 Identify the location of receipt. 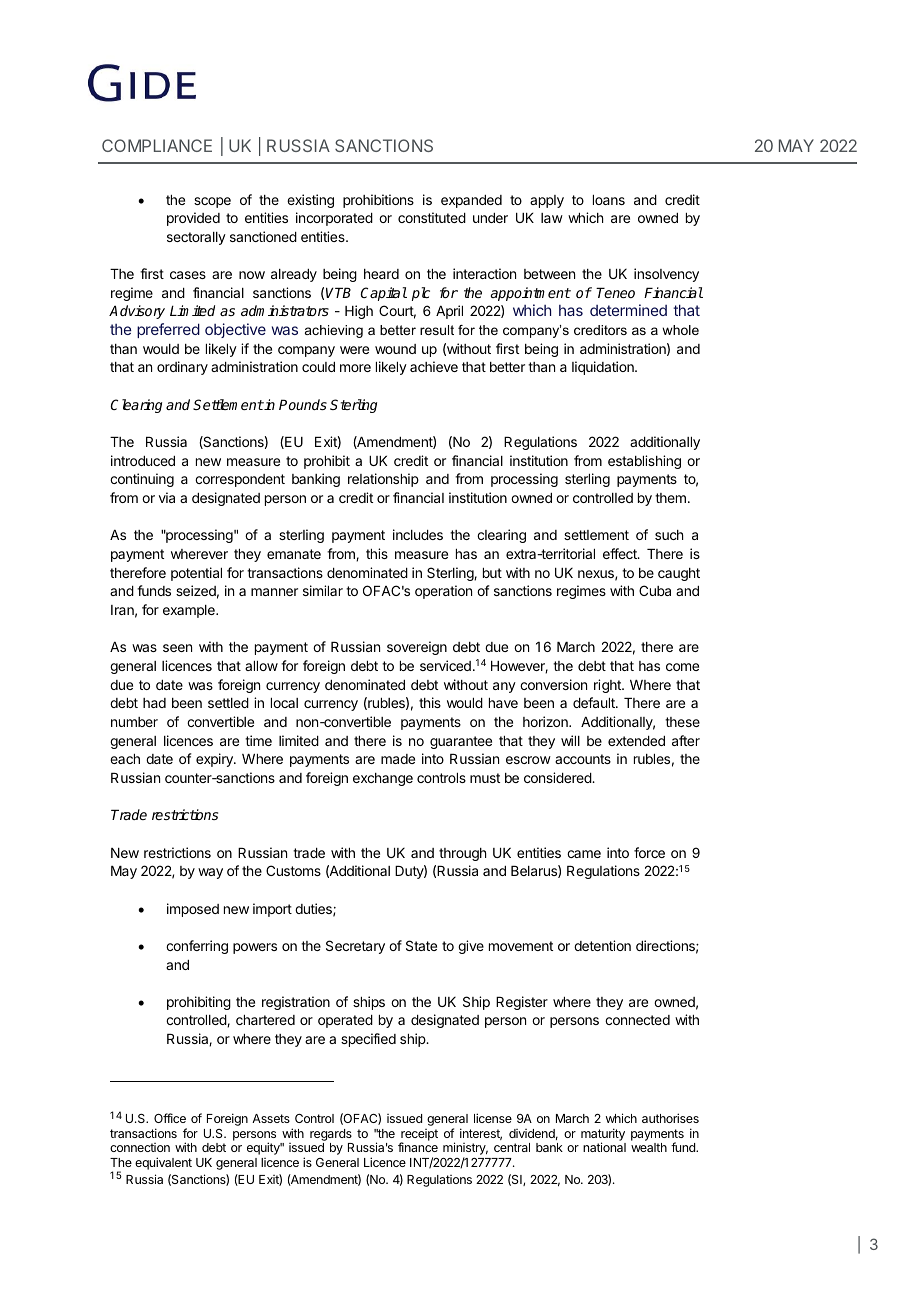
(418, 1136).
